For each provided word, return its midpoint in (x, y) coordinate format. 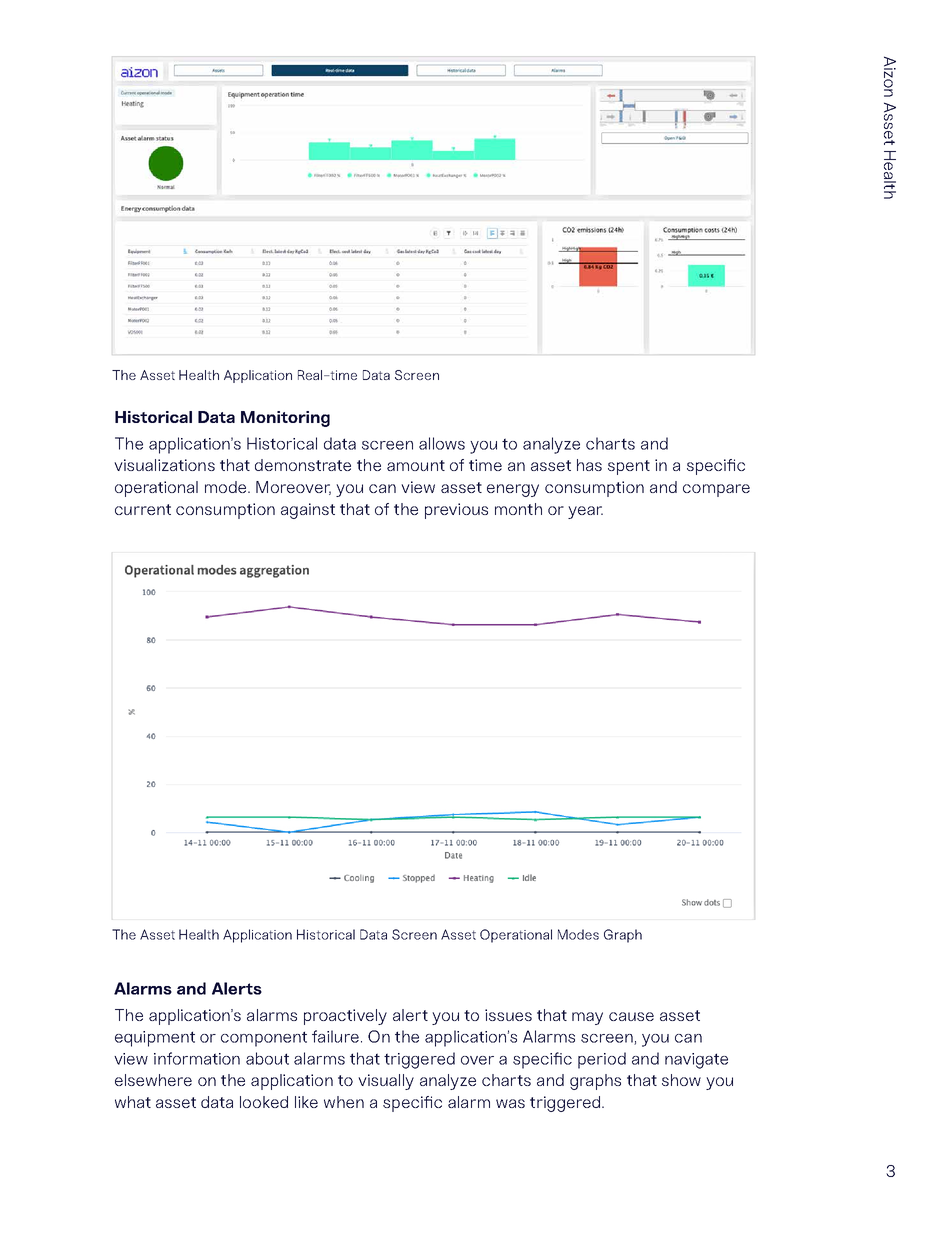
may (587, 1018)
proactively (345, 1017)
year (585, 512)
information (197, 1058)
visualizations (164, 465)
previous (456, 511)
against (308, 511)
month (518, 509)
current (143, 509)
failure (335, 1036)
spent (629, 467)
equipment (155, 1039)
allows (442, 443)
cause (631, 1016)
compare (716, 490)
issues (508, 1015)
